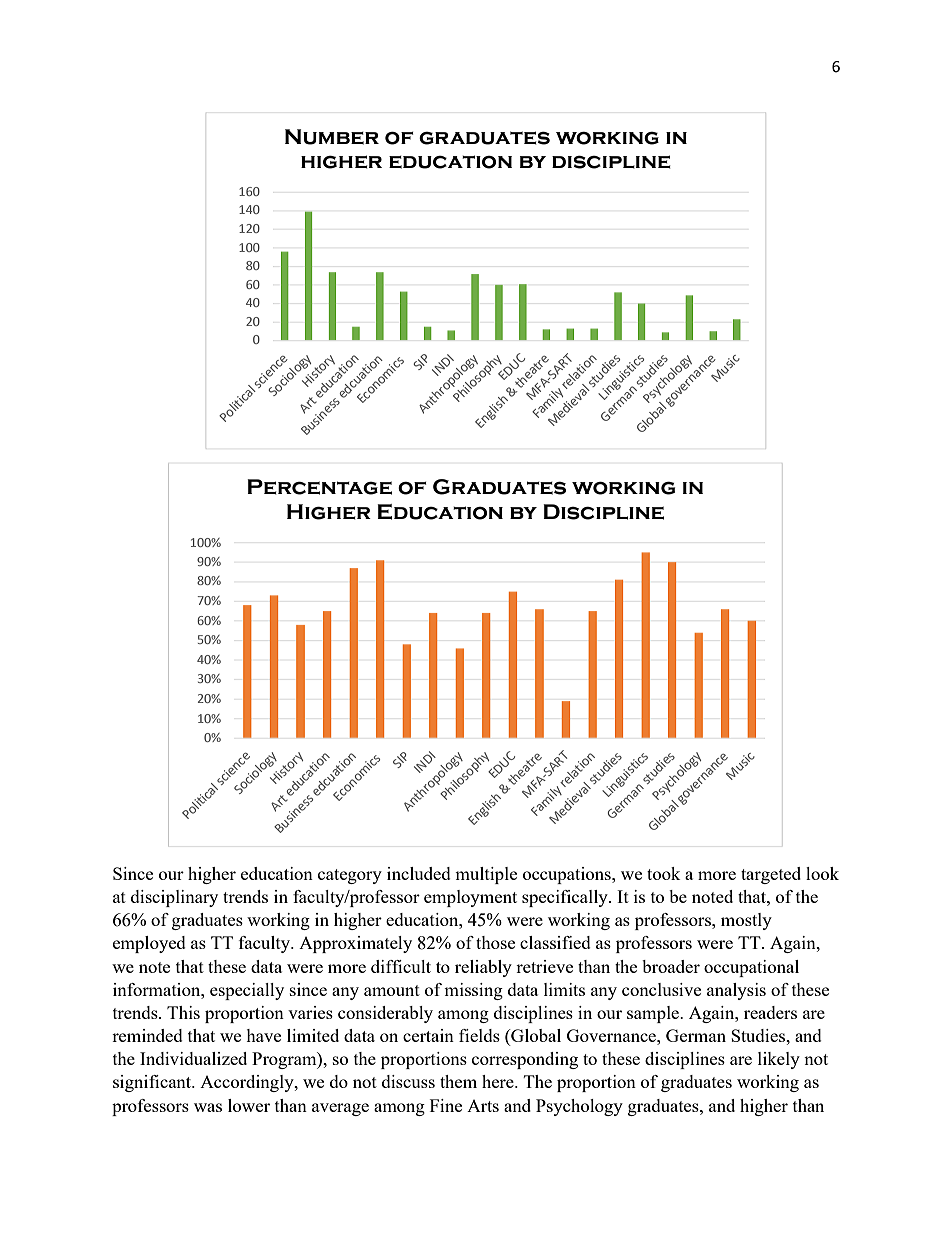 Image resolution: width=952 pixels, height=1233 pixels. Describe the element at coordinates (248, 1083) in the screenshot. I see `Accordingly` at that location.
